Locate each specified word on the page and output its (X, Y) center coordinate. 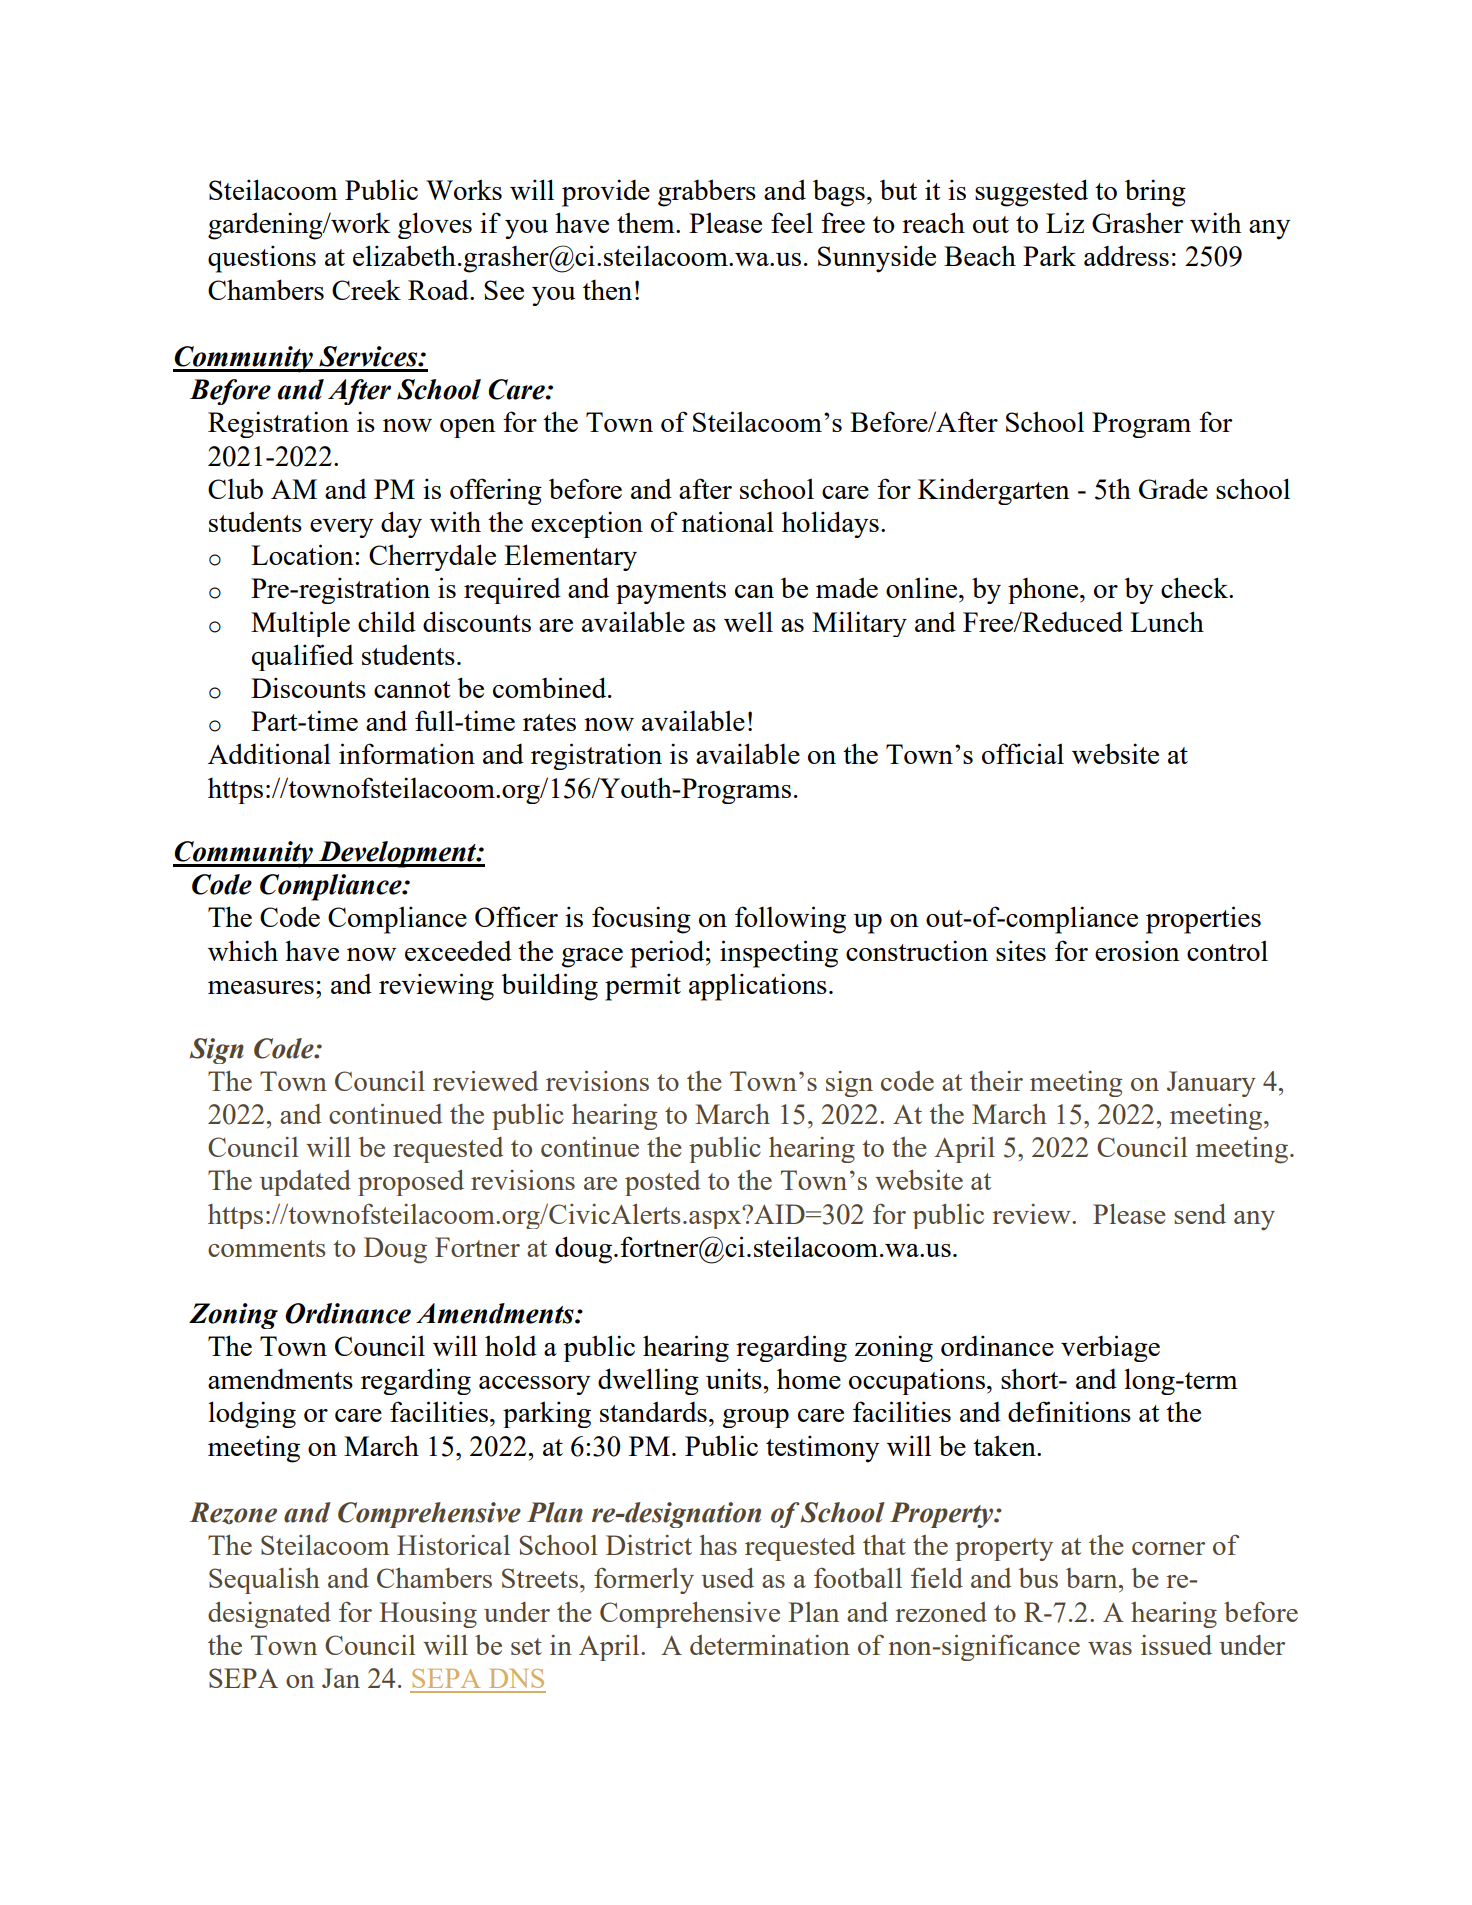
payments (671, 592)
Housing (428, 1615)
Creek (366, 289)
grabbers (707, 193)
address (1126, 255)
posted (663, 1183)
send (1200, 1214)
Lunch (1167, 621)
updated (305, 1183)
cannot (412, 689)
